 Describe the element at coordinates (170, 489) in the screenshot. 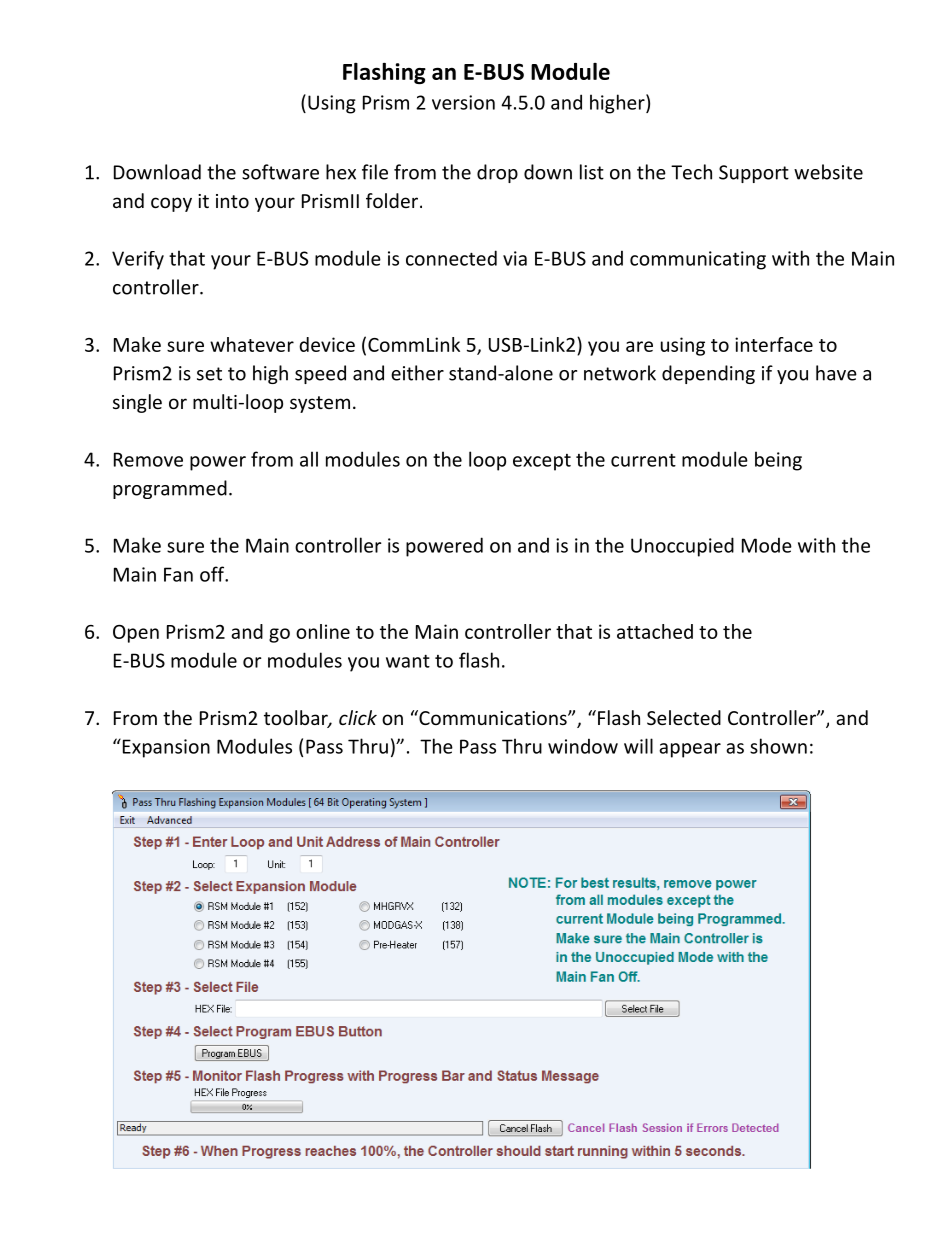

I see `programmed` at that location.
